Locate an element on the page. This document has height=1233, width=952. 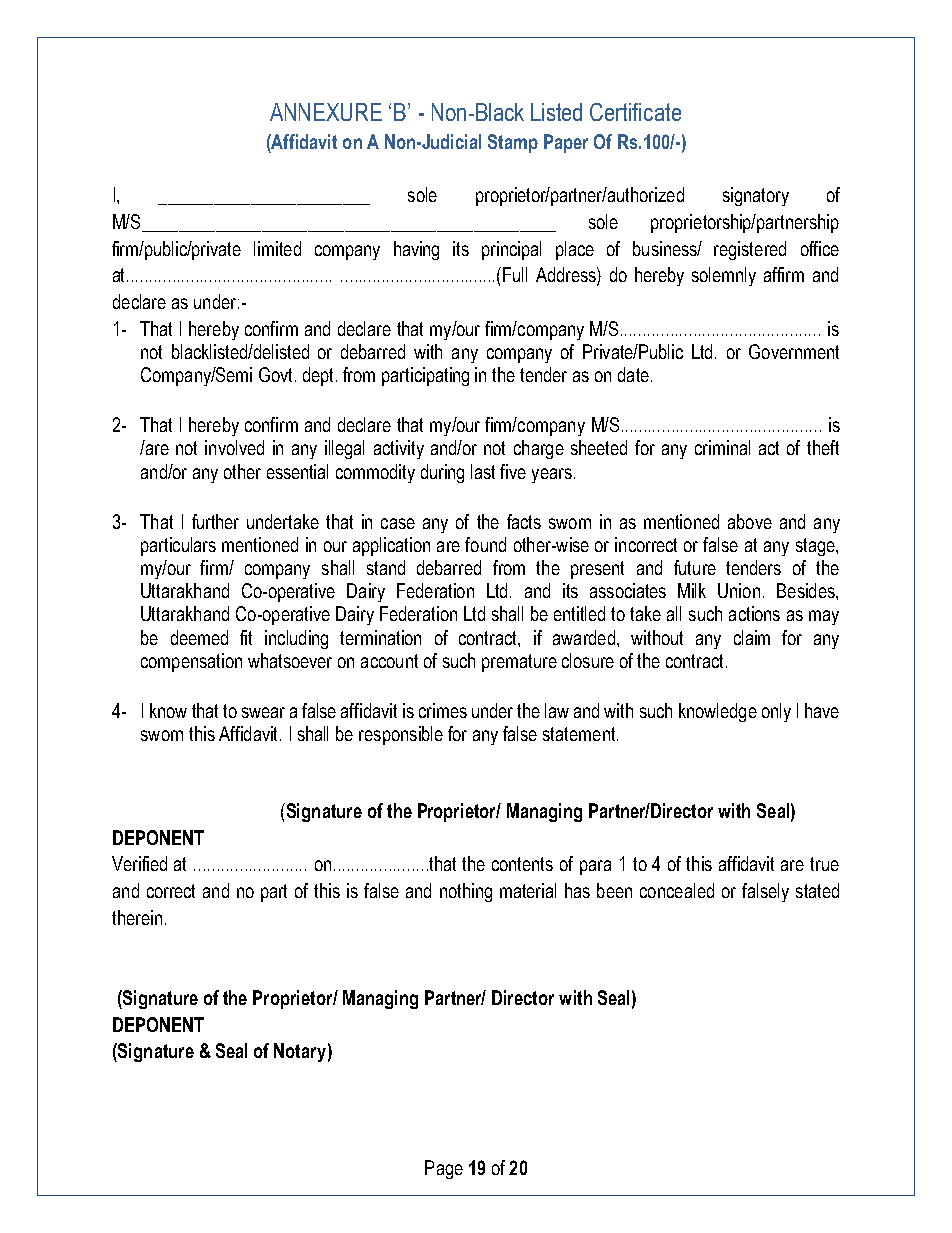
premature is located at coordinates (519, 663).
